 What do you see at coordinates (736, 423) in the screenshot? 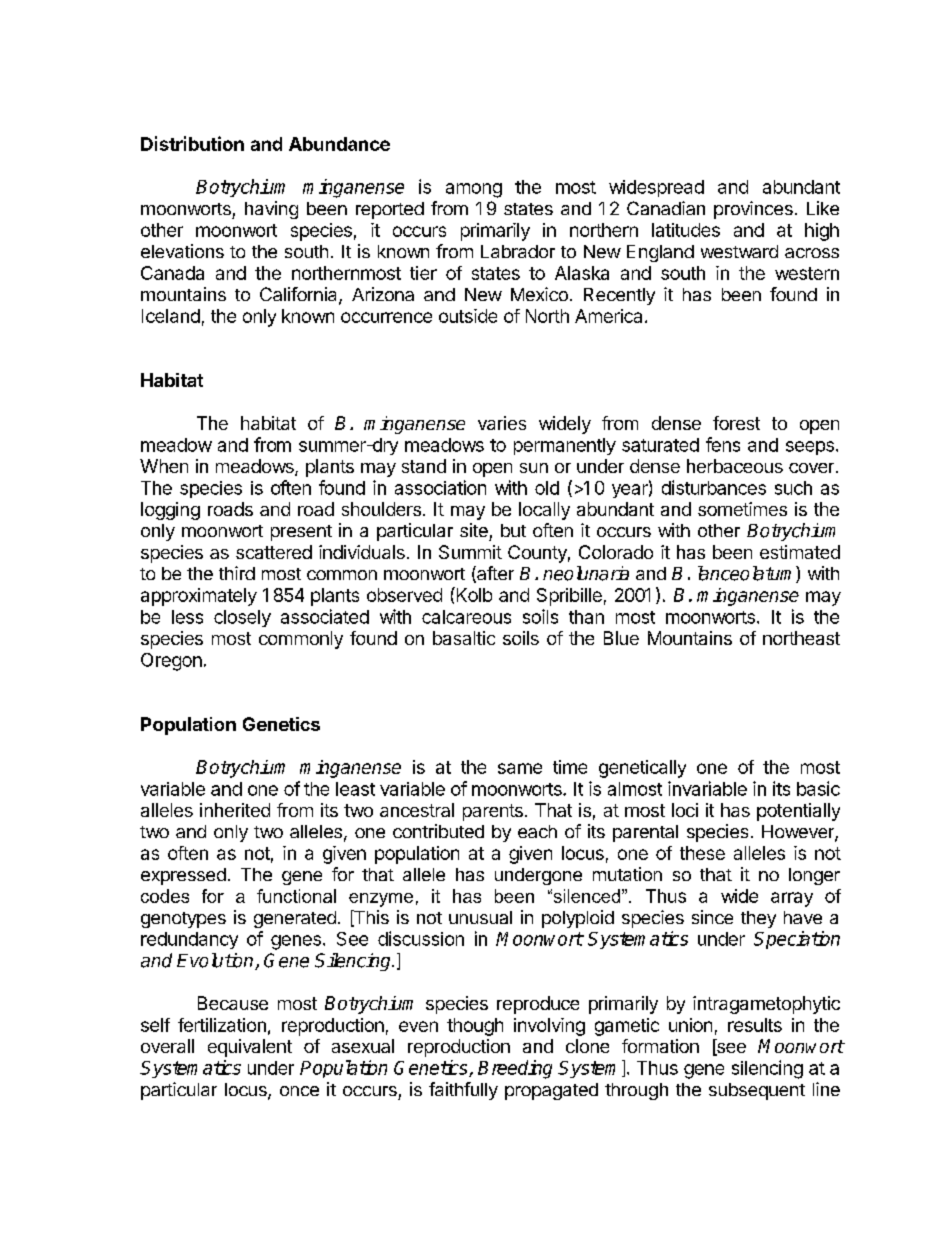
I see `forest` at bounding box center [736, 423].
